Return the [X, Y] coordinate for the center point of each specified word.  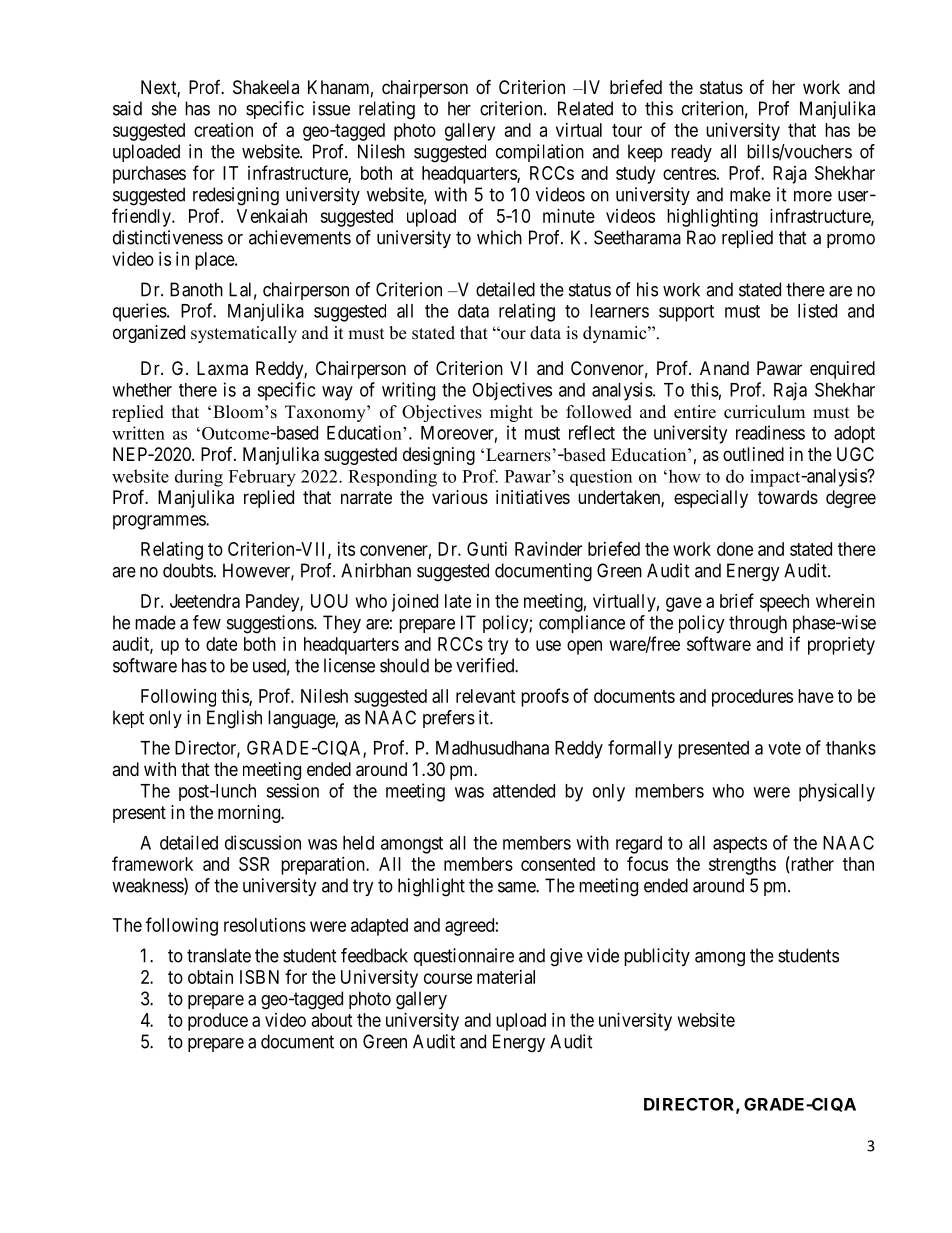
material [506, 977]
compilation [540, 153]
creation [223, 130]
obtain [210, 977]
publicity [657, 957]
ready [691, 153]
